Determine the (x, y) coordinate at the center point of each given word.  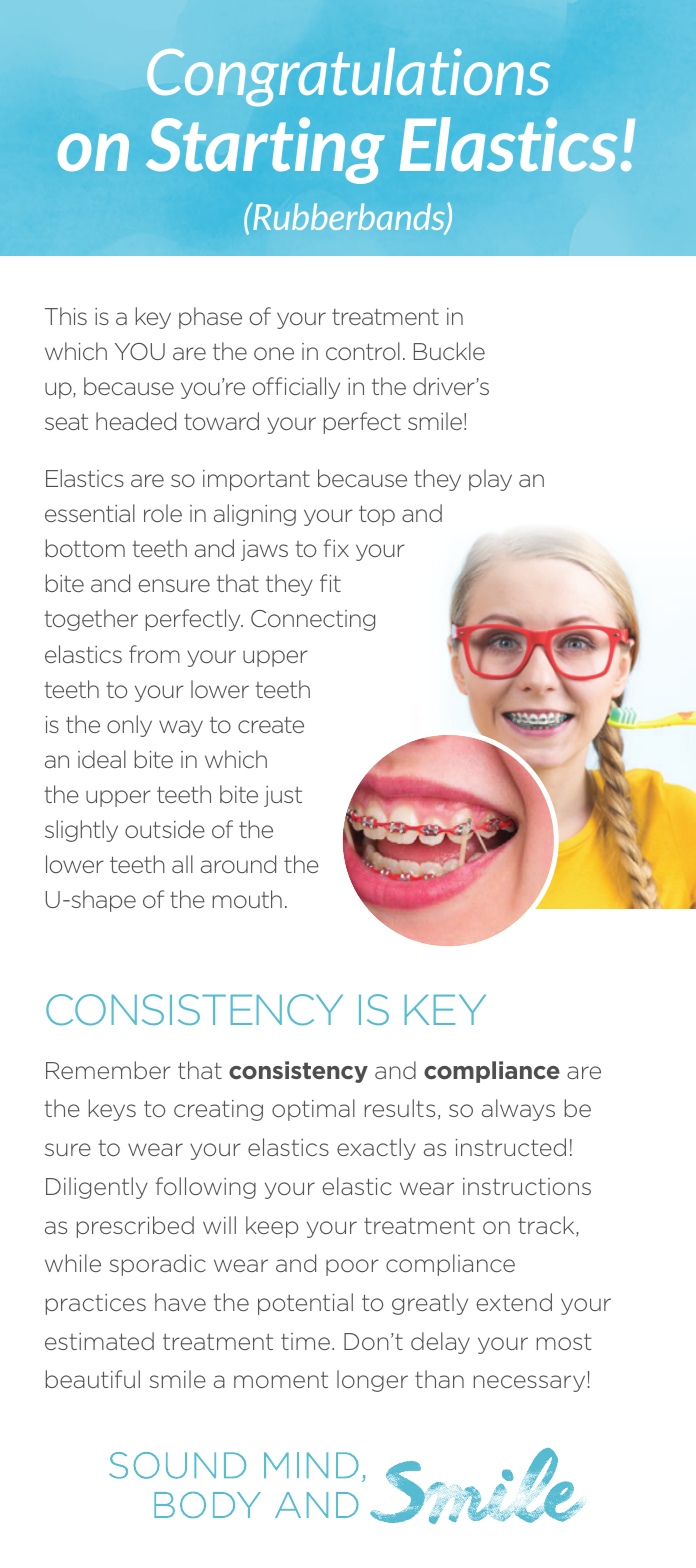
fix (336, 548)
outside (165, 829)
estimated (99, 1341)
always (518, 1110)
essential (90, 513)
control (363, 351)
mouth (247, 899)
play (490, 480)
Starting (265, 150)
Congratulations (348, 77)
